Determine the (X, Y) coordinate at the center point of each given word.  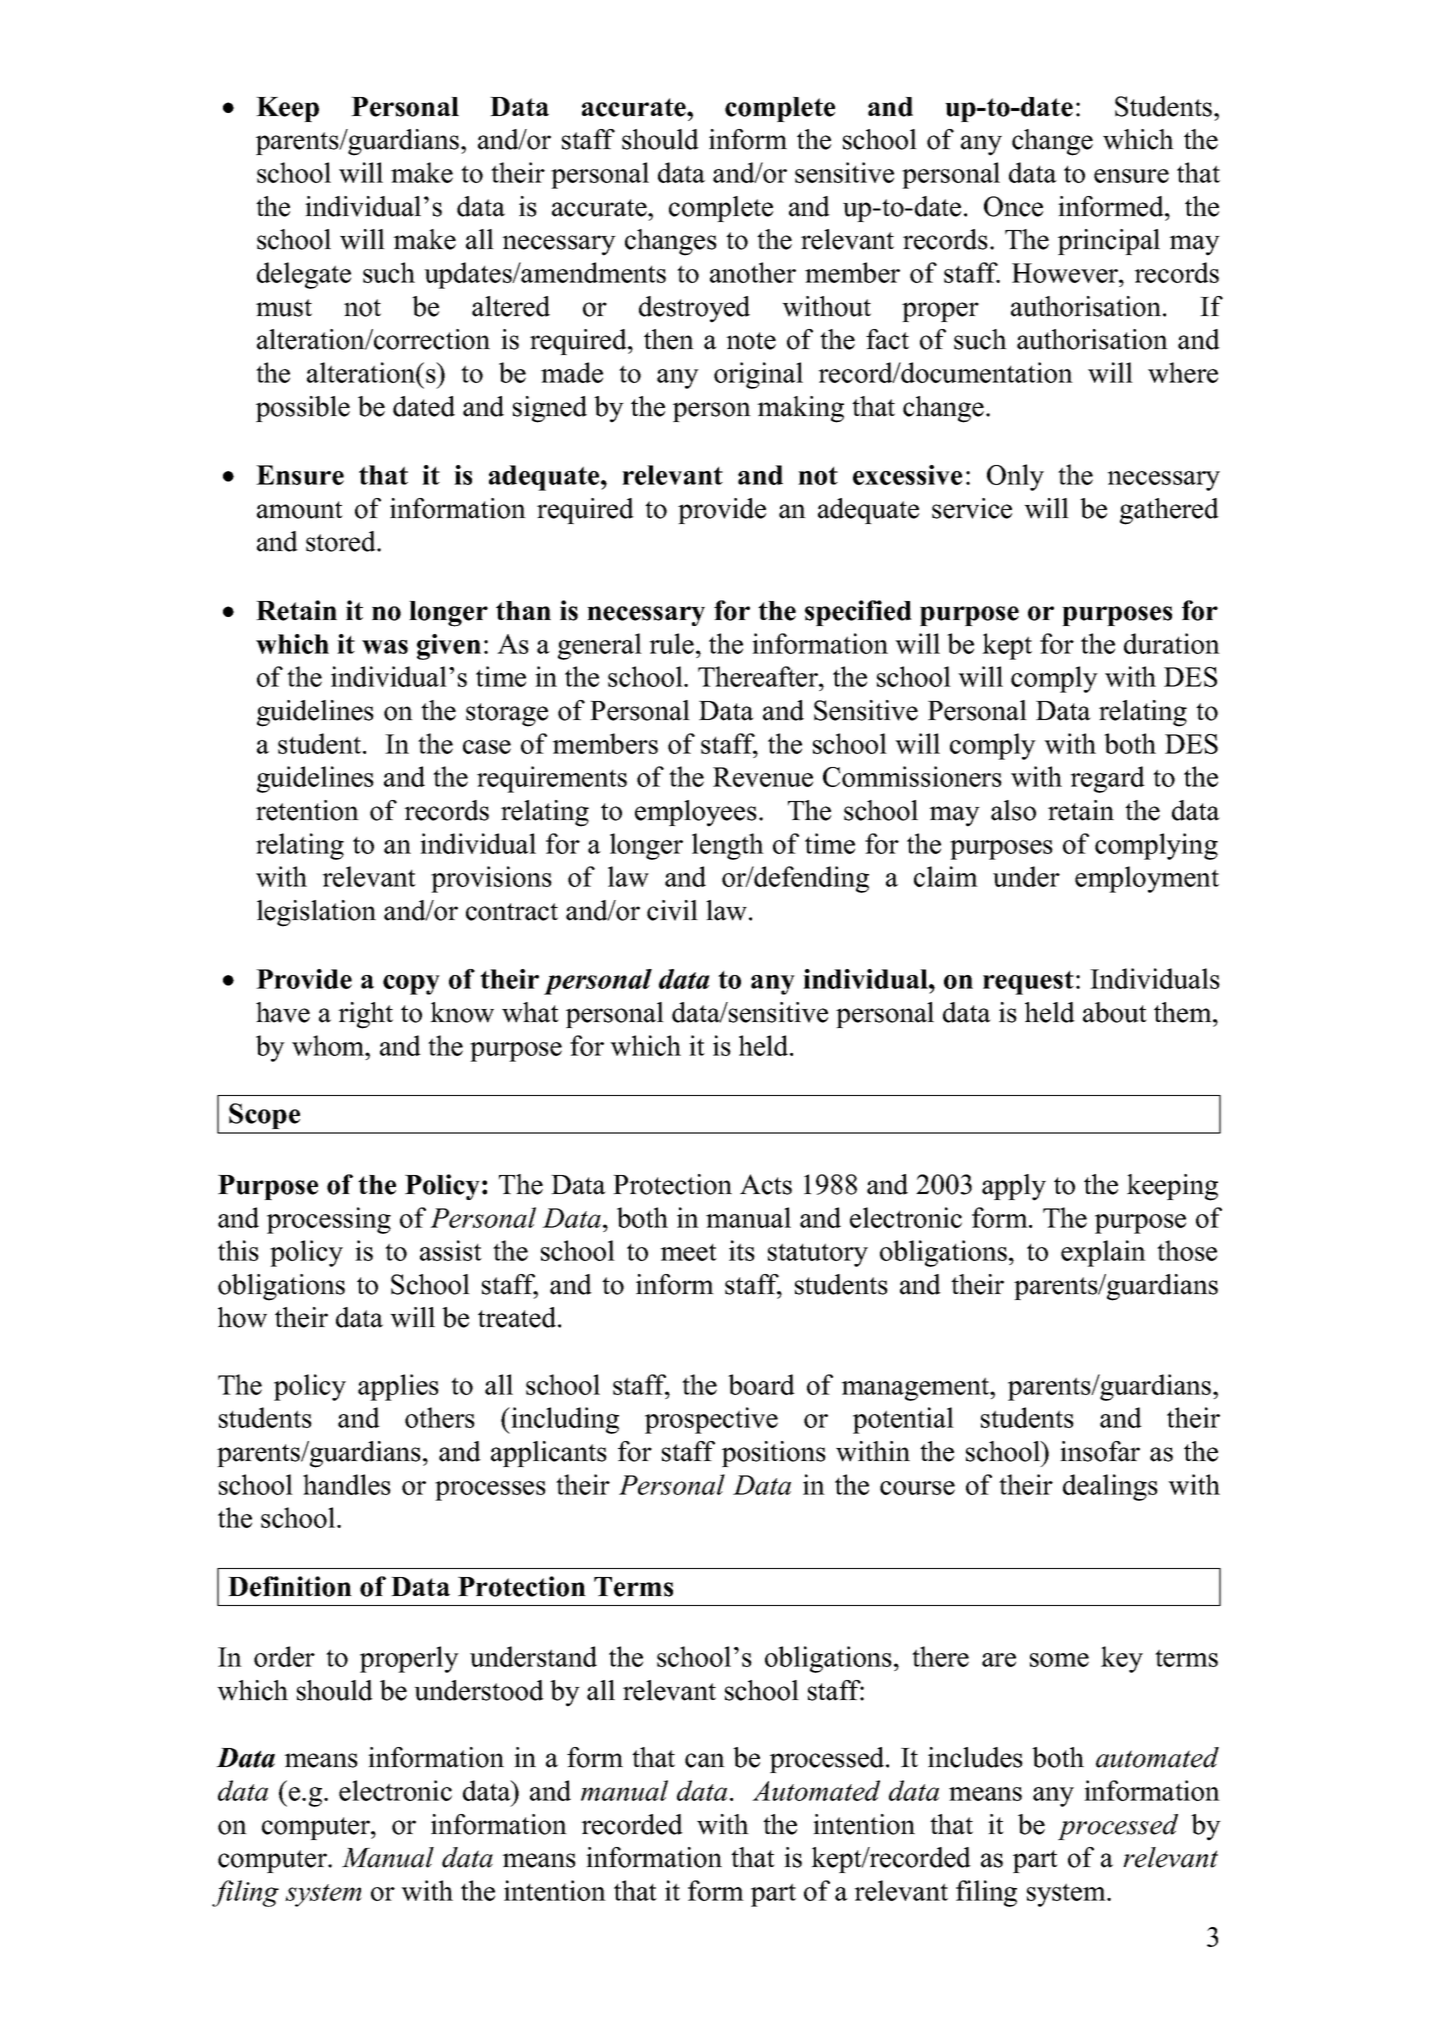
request (1028, 983)
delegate (304, 275)
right (365, 1015)
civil (672, 910)
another (753, 272)
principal (1109, 242)
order (284, 1656)
